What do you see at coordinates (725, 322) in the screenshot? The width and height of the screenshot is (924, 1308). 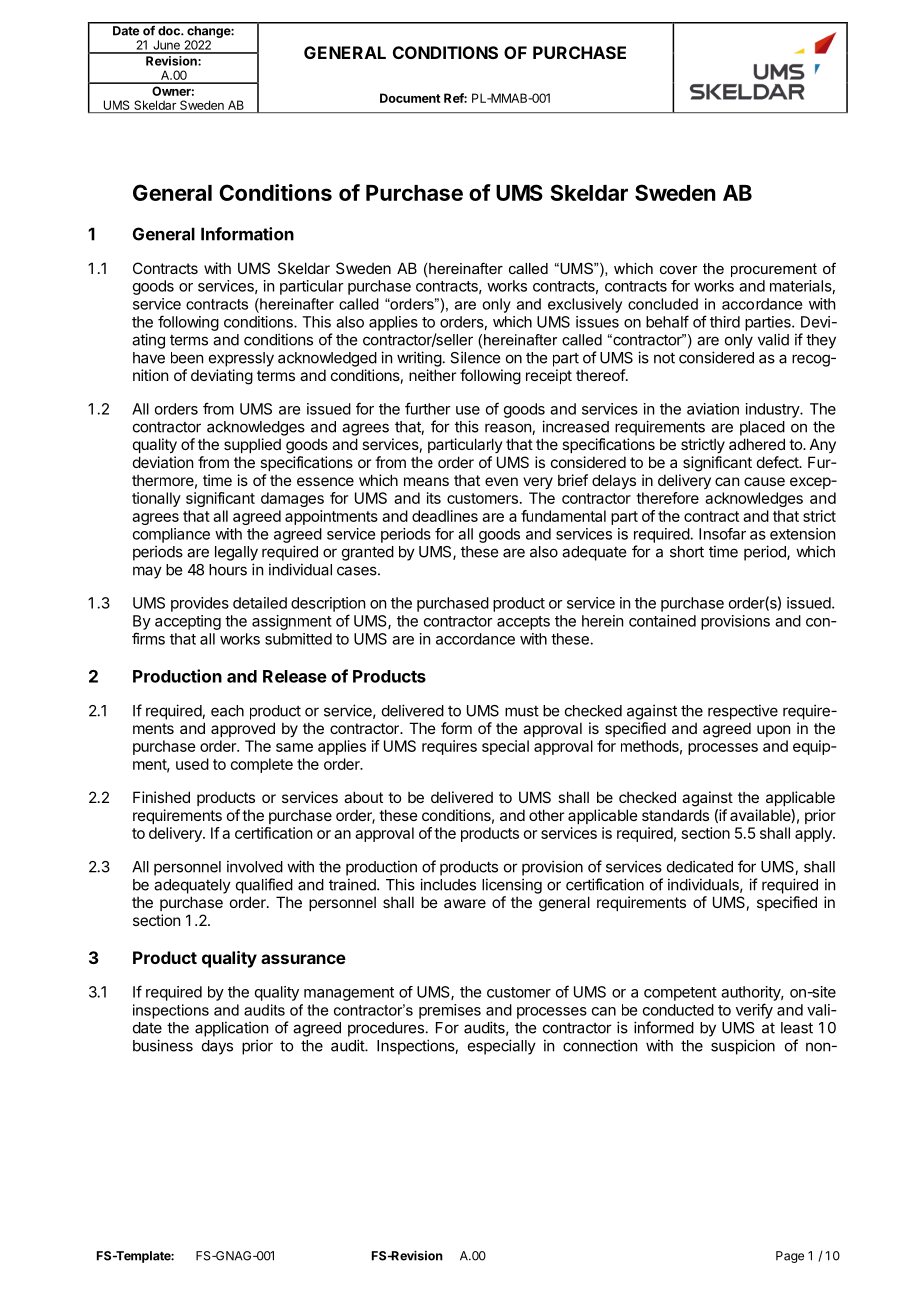 I see `third` at bounding box center [725, 322].
